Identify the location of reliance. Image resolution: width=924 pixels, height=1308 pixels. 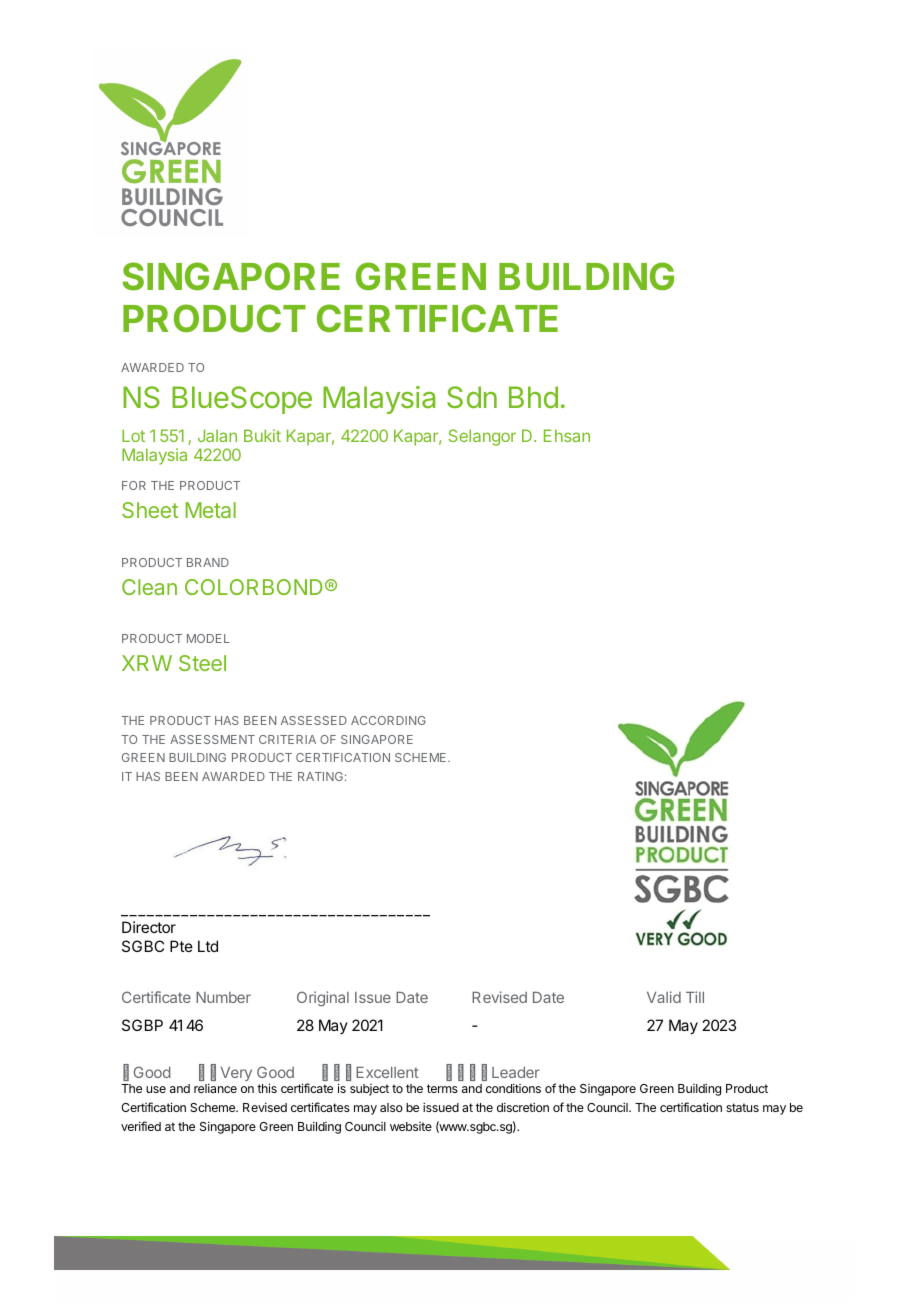
(215, 1088).
